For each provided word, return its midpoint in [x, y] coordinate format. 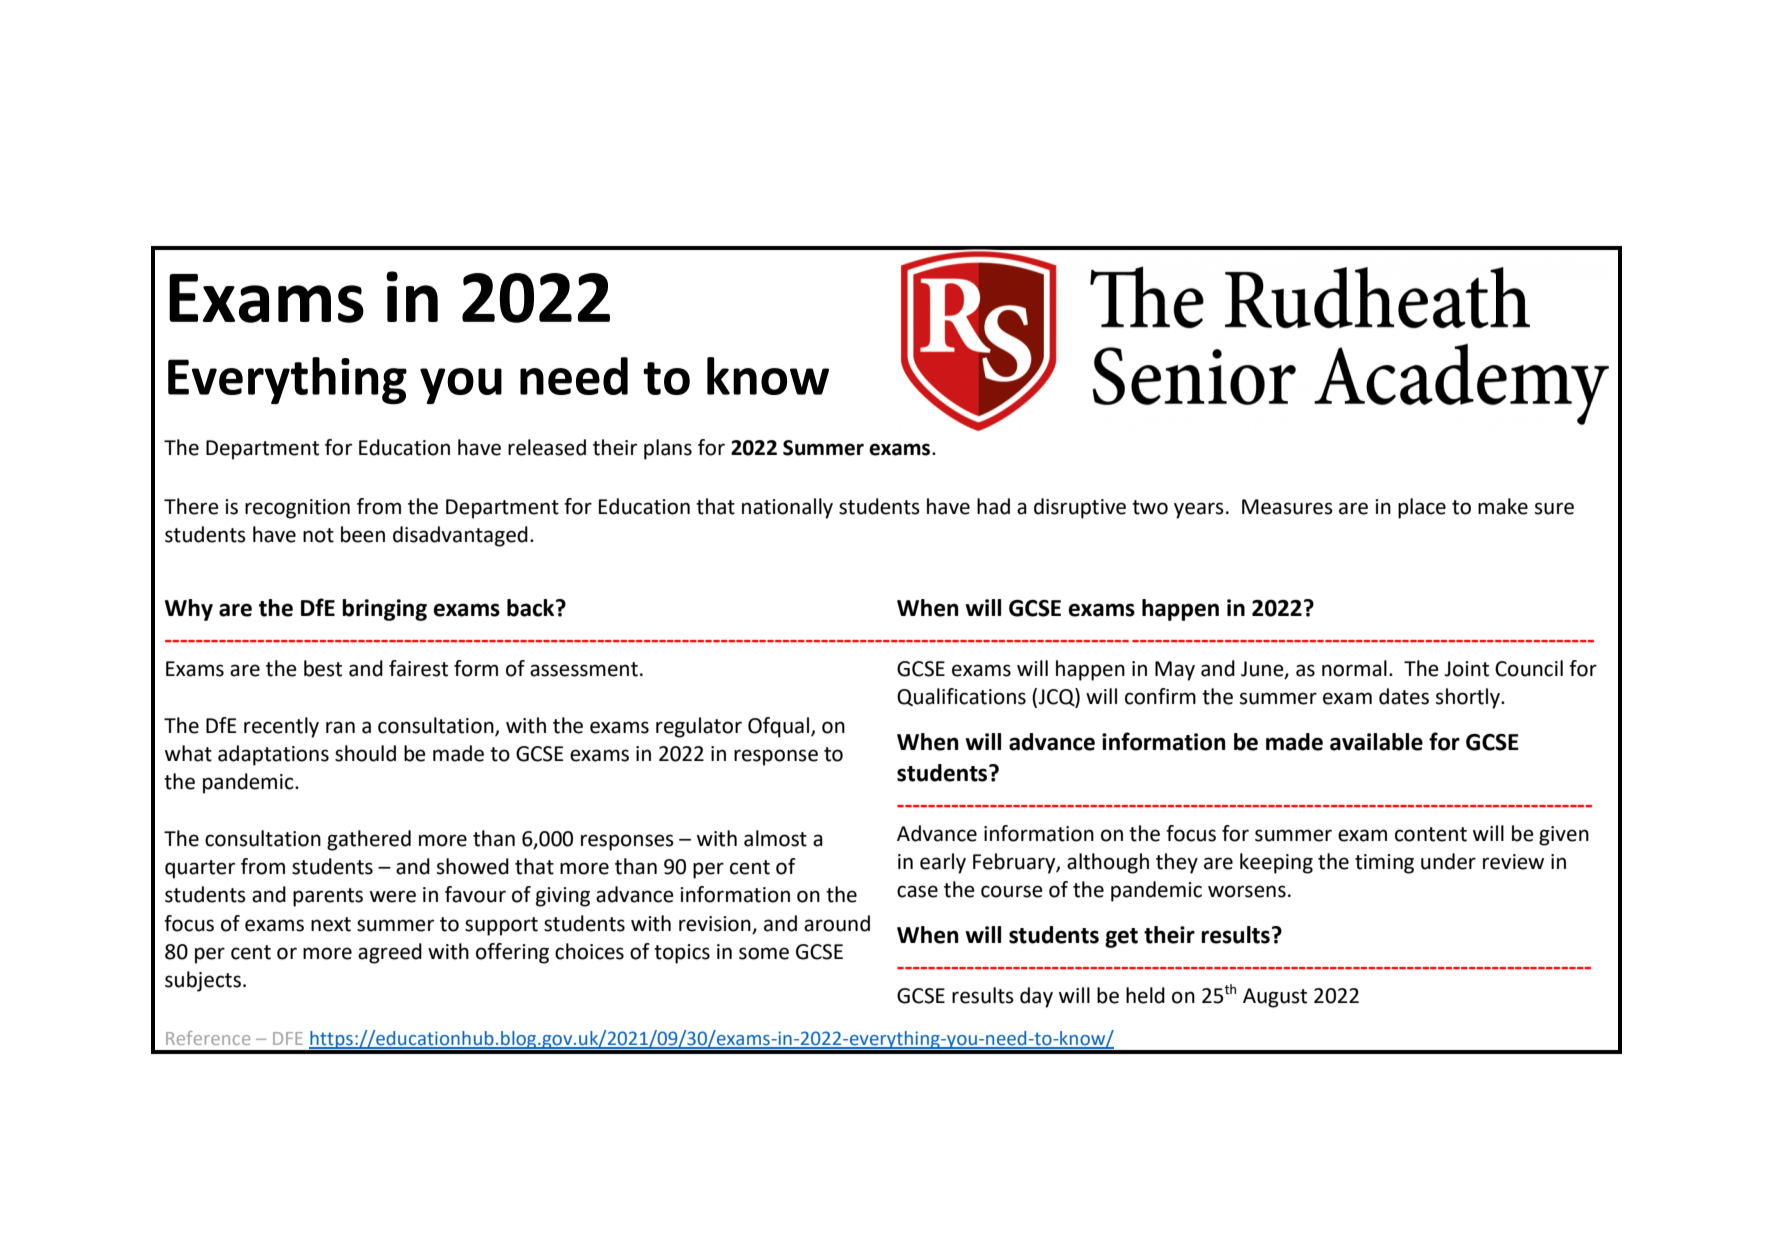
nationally [787, 508]
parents [328, 897]
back [532, 608]
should [365, 753]
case [917, 891]
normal [1354, 668]
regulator [699, 727]
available [1376, 742]
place [1422, 508]
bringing [384, 610]
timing [1384, 864]
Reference [208, 1038]
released [547, 447]
